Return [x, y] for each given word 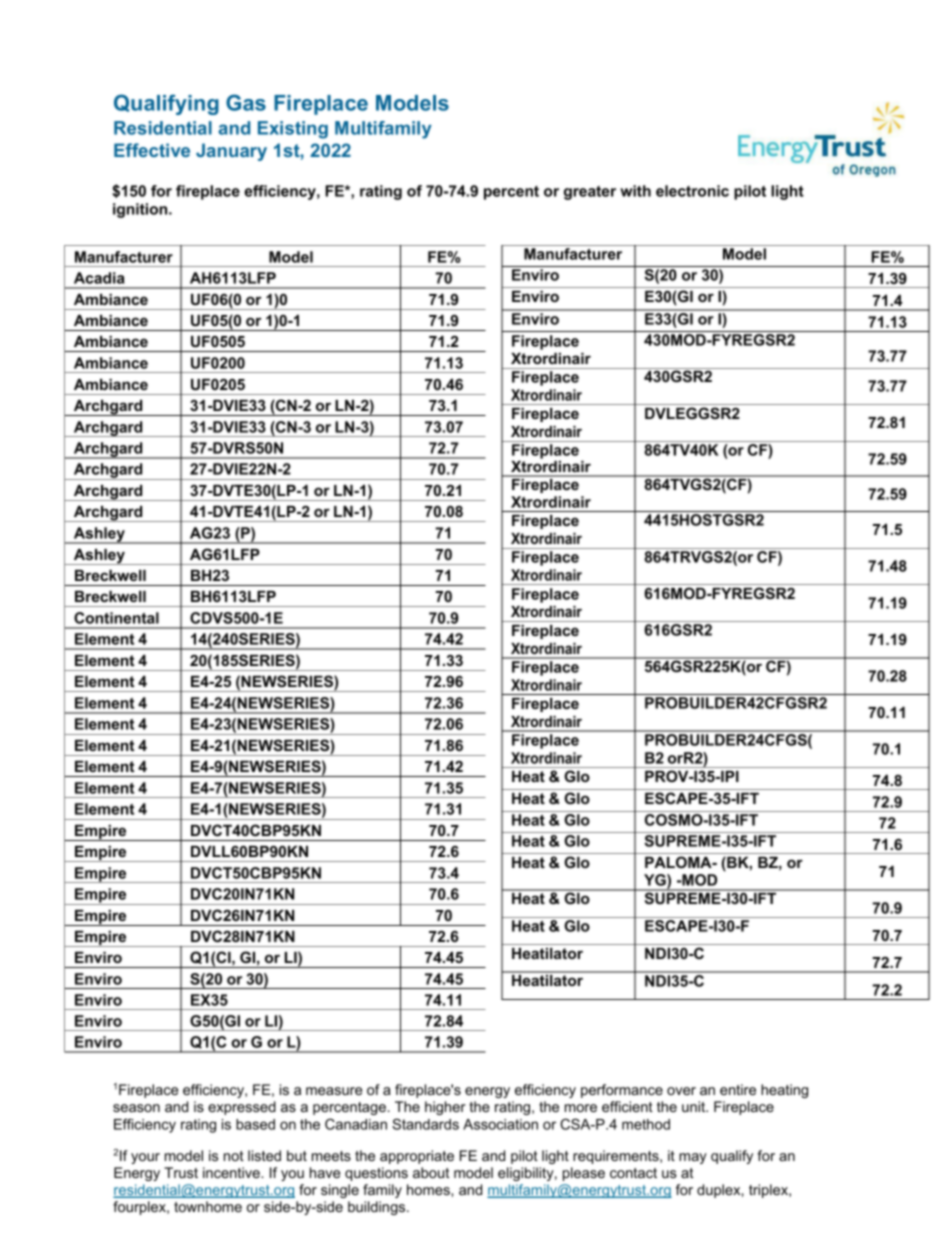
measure [334, 1091]
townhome [208, 1206]
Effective [152, 150]
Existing [293, 130]
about [431, 1172]
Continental [116, 618]
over [681, 1091]
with [635, 191]
